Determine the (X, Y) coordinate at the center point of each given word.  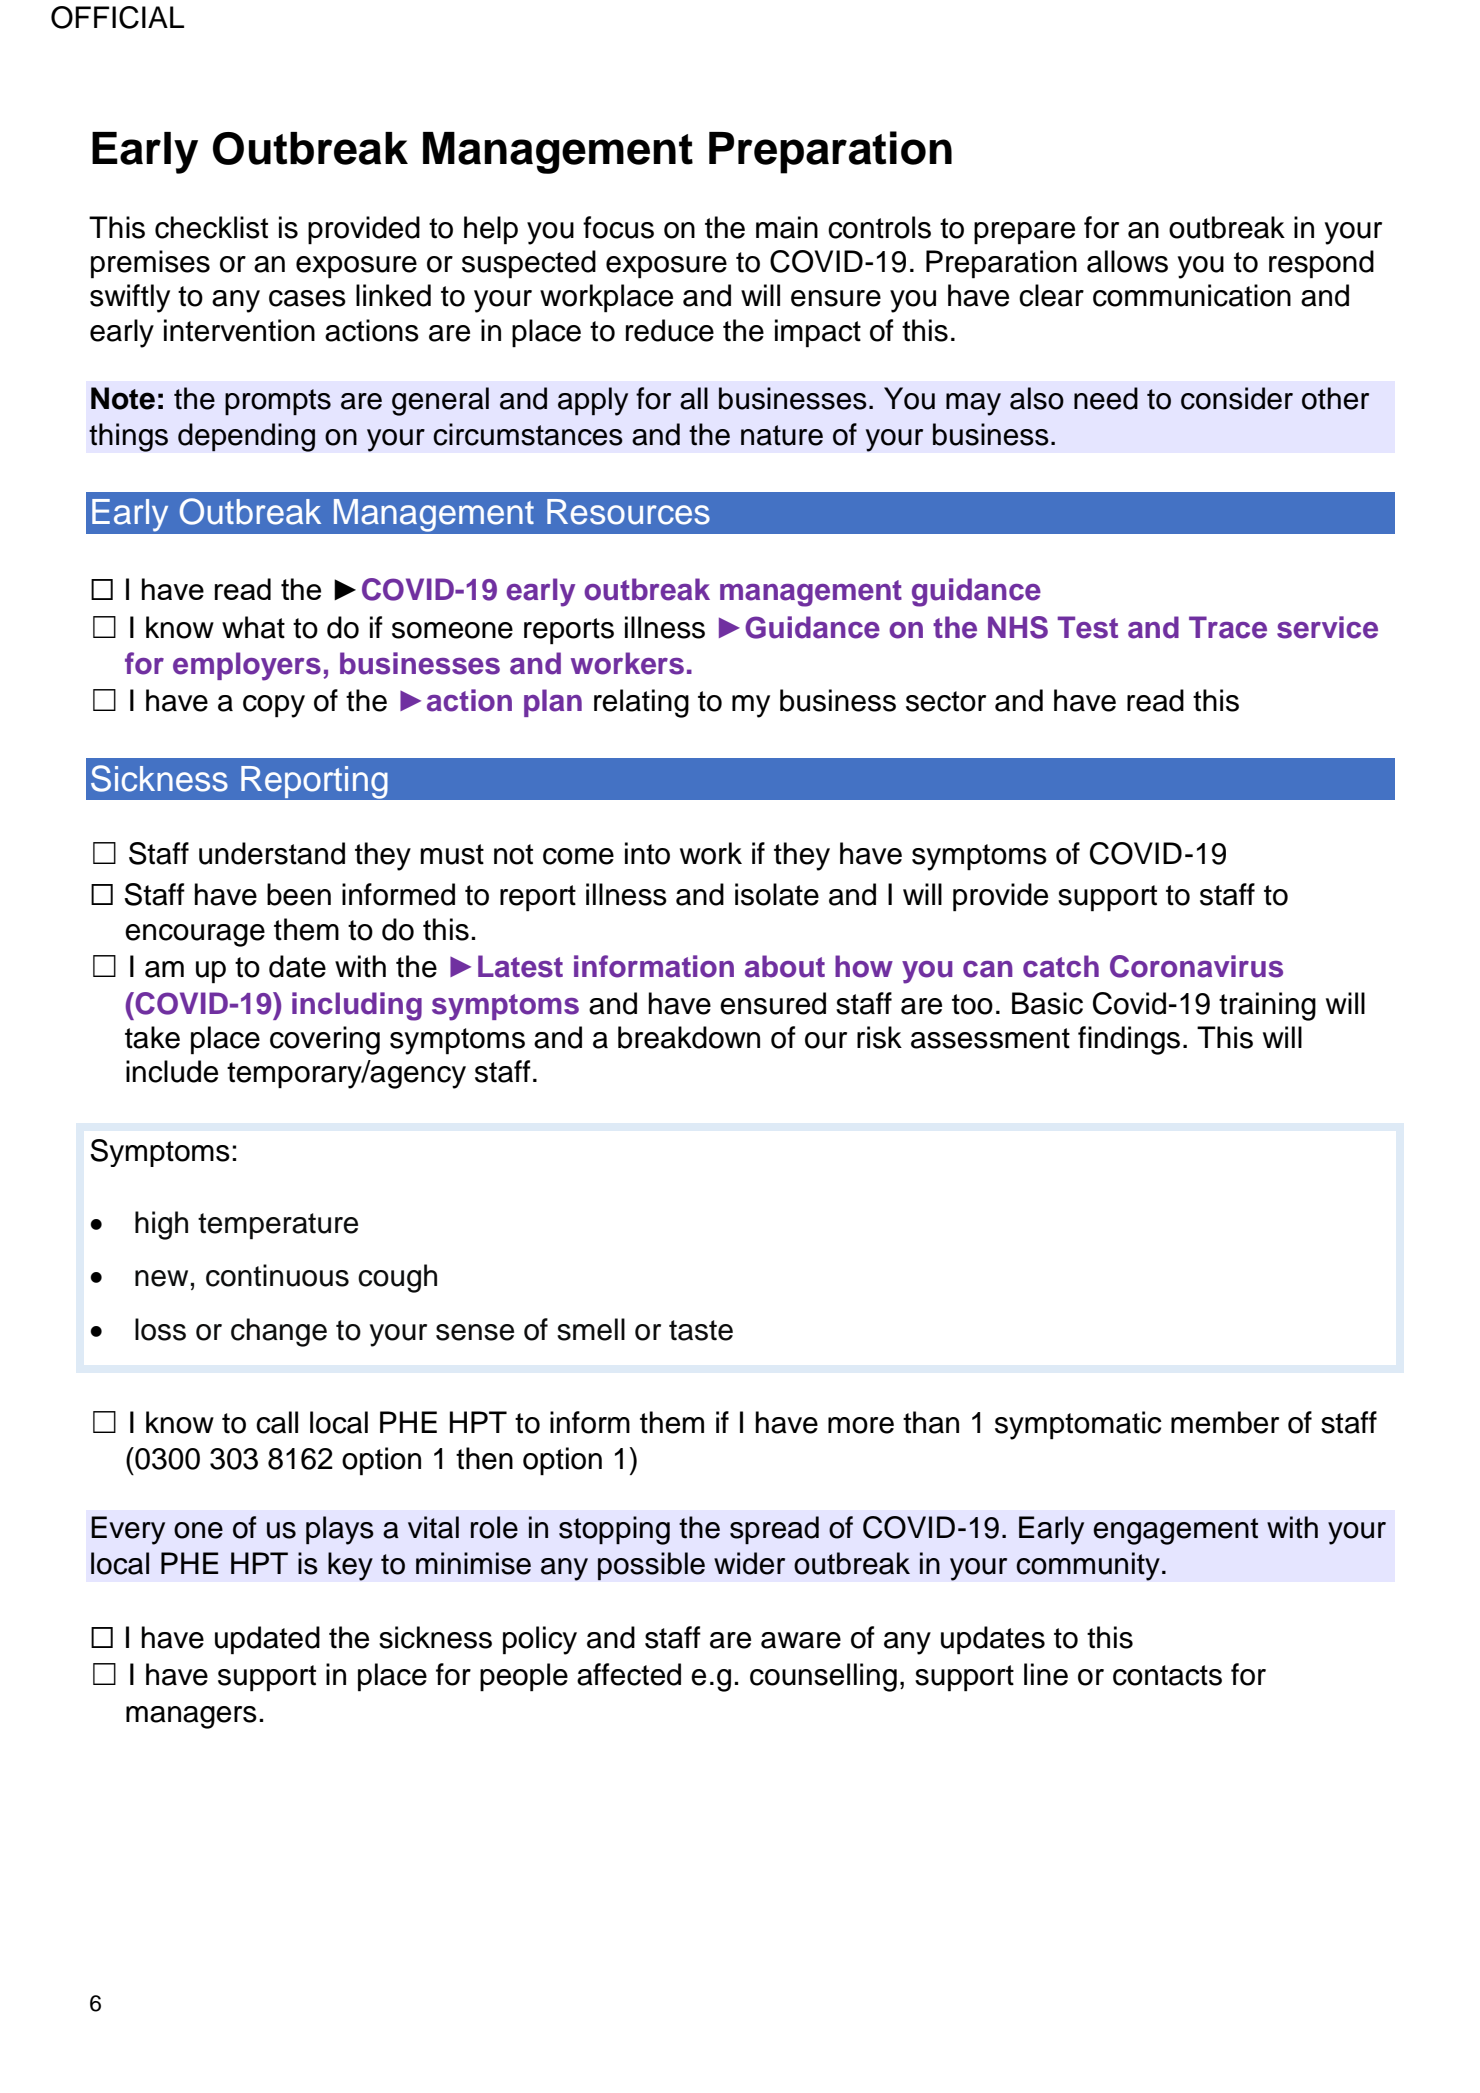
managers (191, 1717)
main (787, 227)
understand (272, 853)
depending (246, 437)
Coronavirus (1196, 966)
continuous (277, 1275)
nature (782, 435)
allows (1127, 261)
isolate (777, 894)
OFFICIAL (117, 17)
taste (701, 1330)
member (1225, 1422)
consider (1237, 398)
